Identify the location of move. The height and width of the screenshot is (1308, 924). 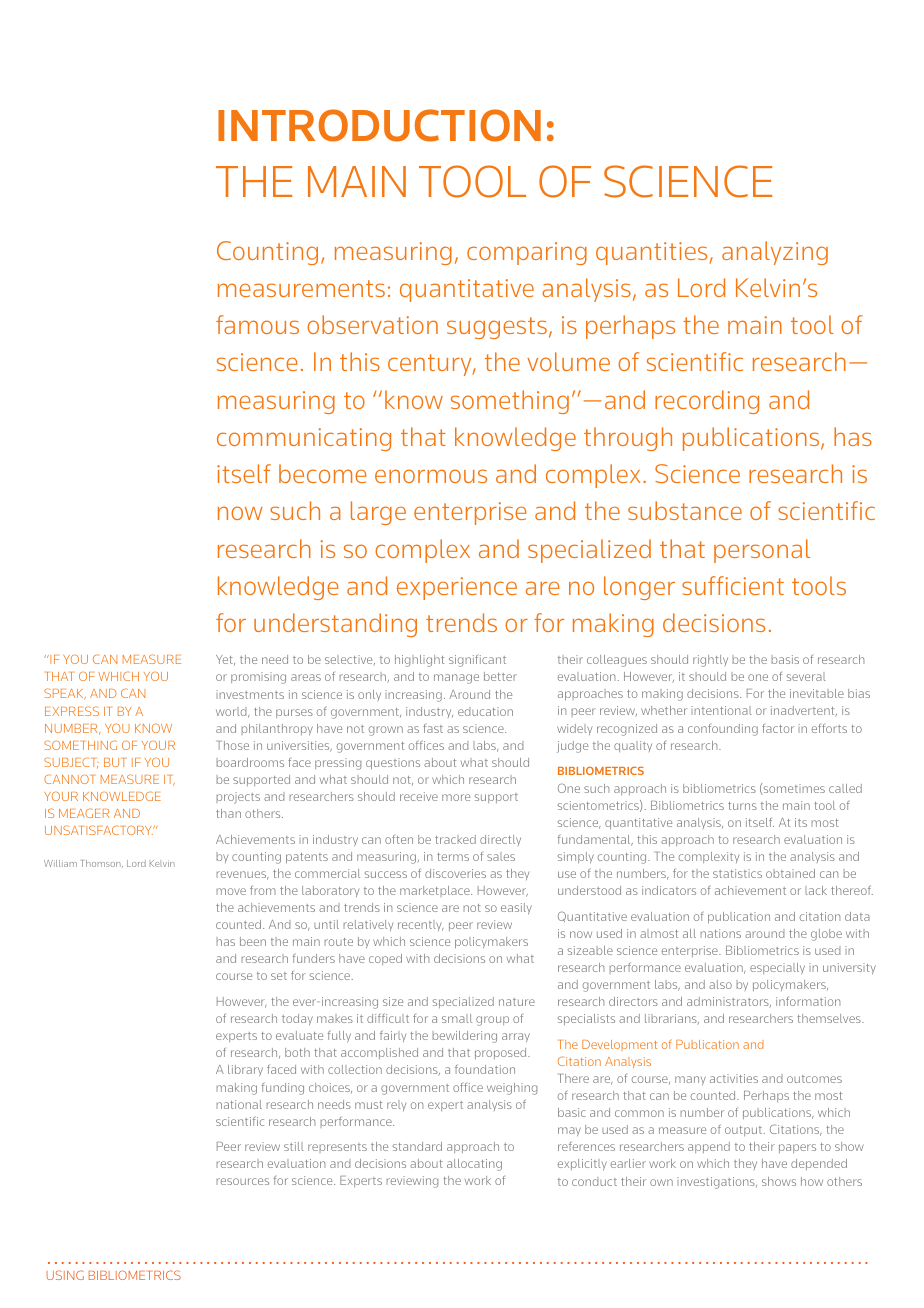
(231, 891).
